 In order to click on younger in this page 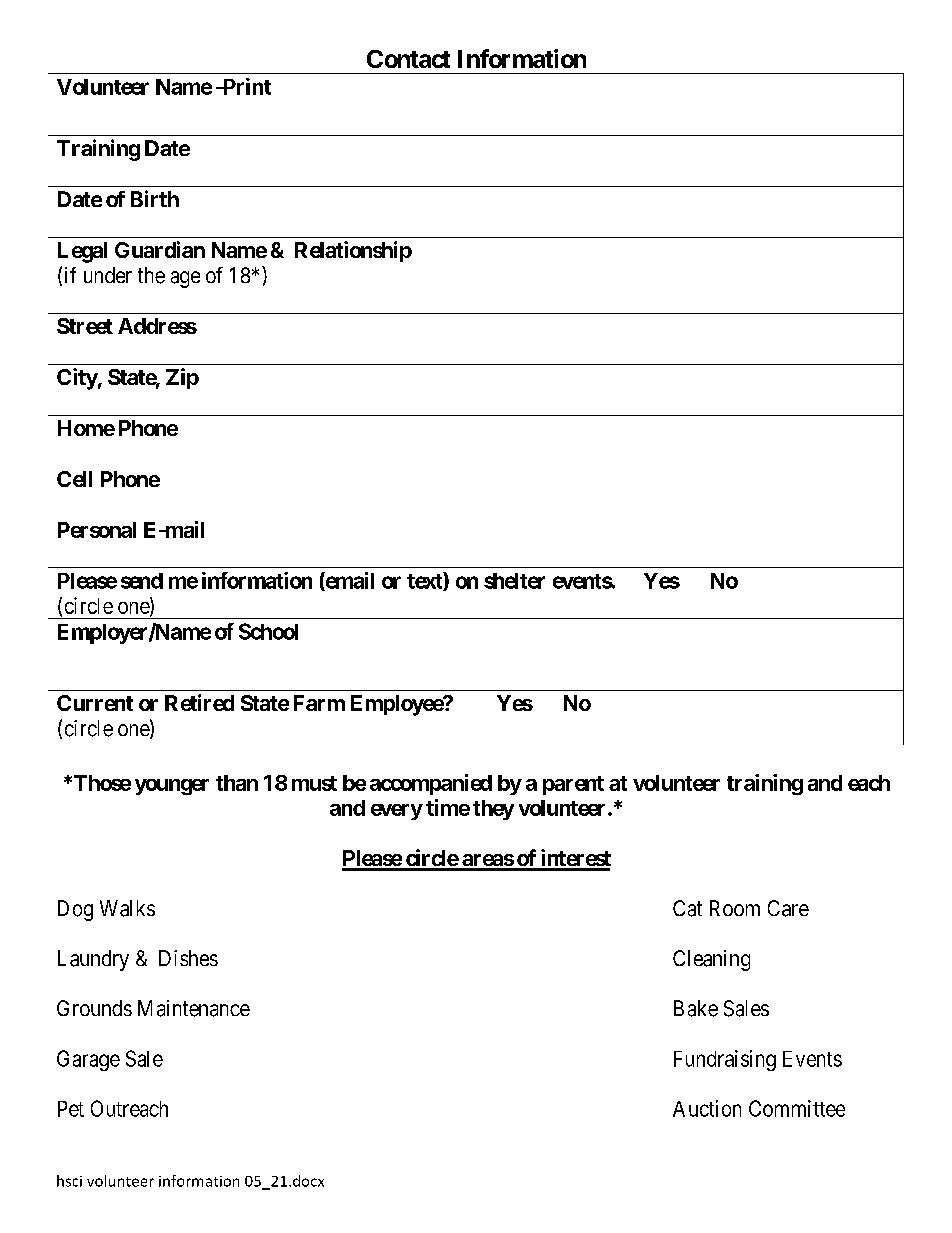, I will do `click(172, 787)`.
